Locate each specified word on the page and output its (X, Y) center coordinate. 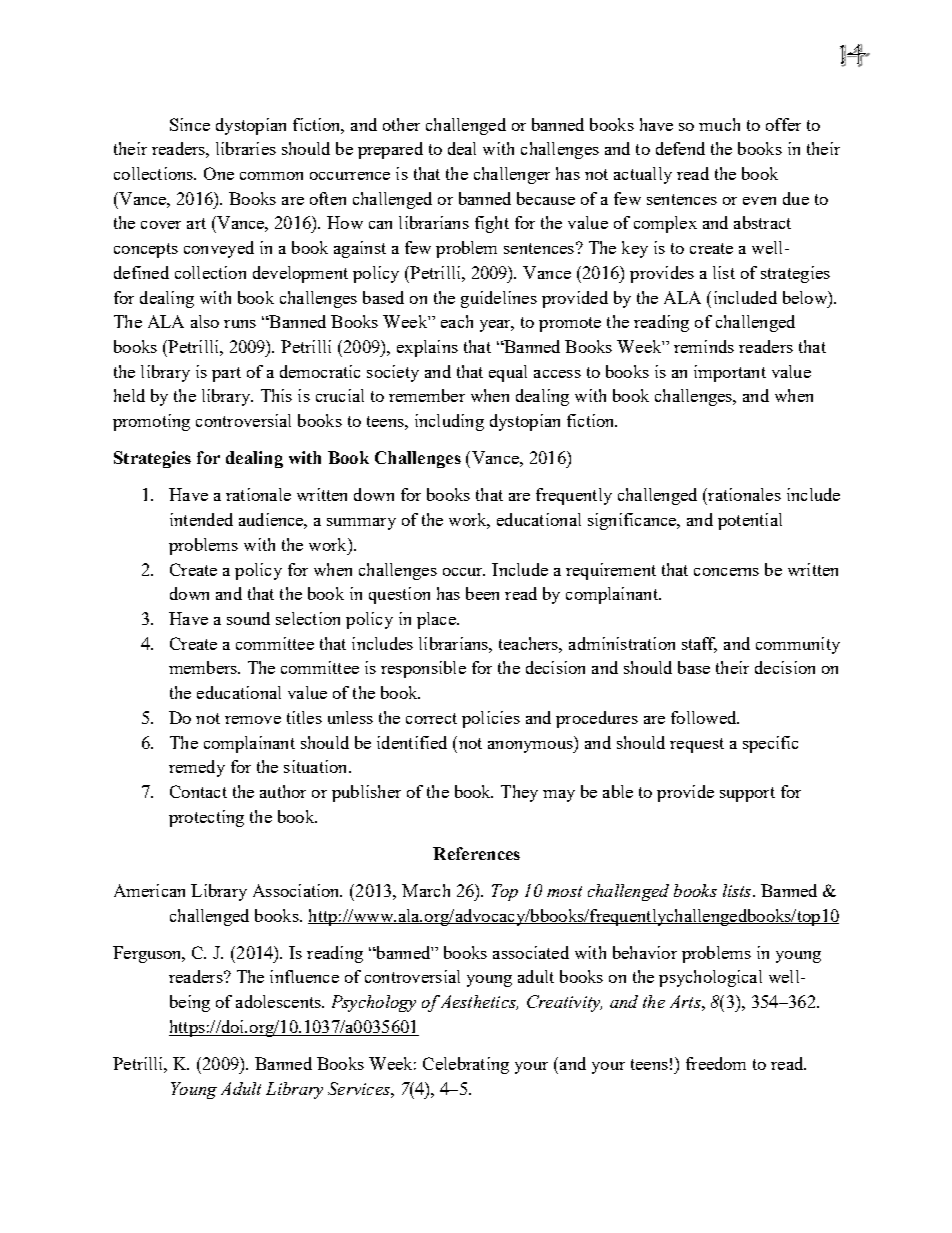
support (747, 794)
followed (705, 717)
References (476, 853)
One (219, 173)
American (149, 890)
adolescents (279, 1001)
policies (491, 719)
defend (680, 148)
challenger (512, 175)
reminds (704, 346)
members (204, 667)
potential (750, 521)
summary (361, 524)
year (497, 326)
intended (201, 519)
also (205, 321)
